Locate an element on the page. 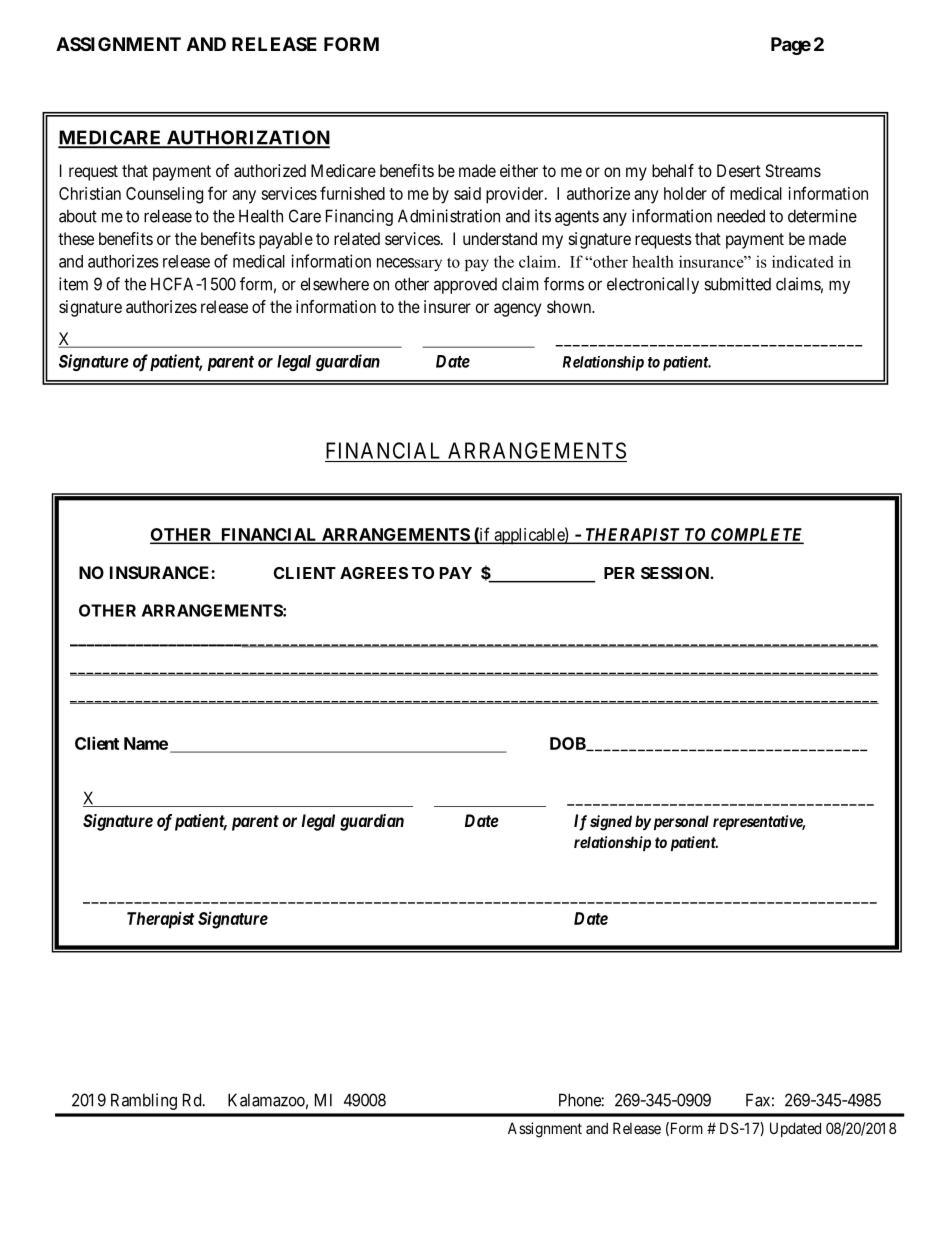 The image size is (952, 1233). Counseling is located at coordinates (164, 195).
